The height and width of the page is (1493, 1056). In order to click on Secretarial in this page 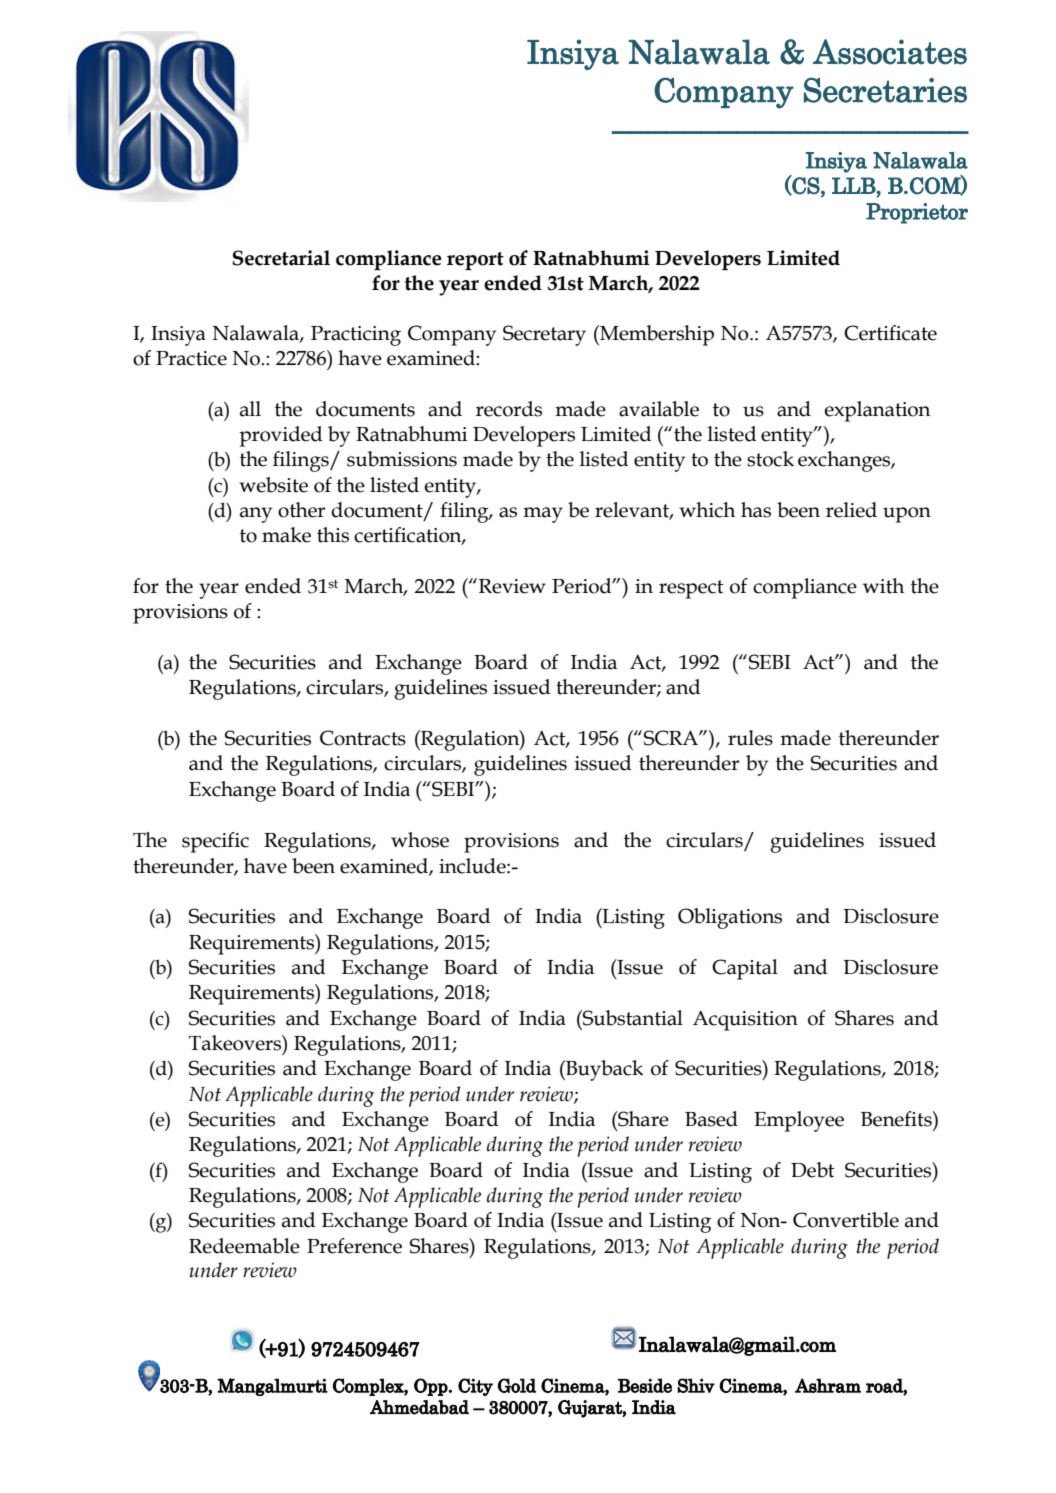, I will do `click(281, 258)`.
